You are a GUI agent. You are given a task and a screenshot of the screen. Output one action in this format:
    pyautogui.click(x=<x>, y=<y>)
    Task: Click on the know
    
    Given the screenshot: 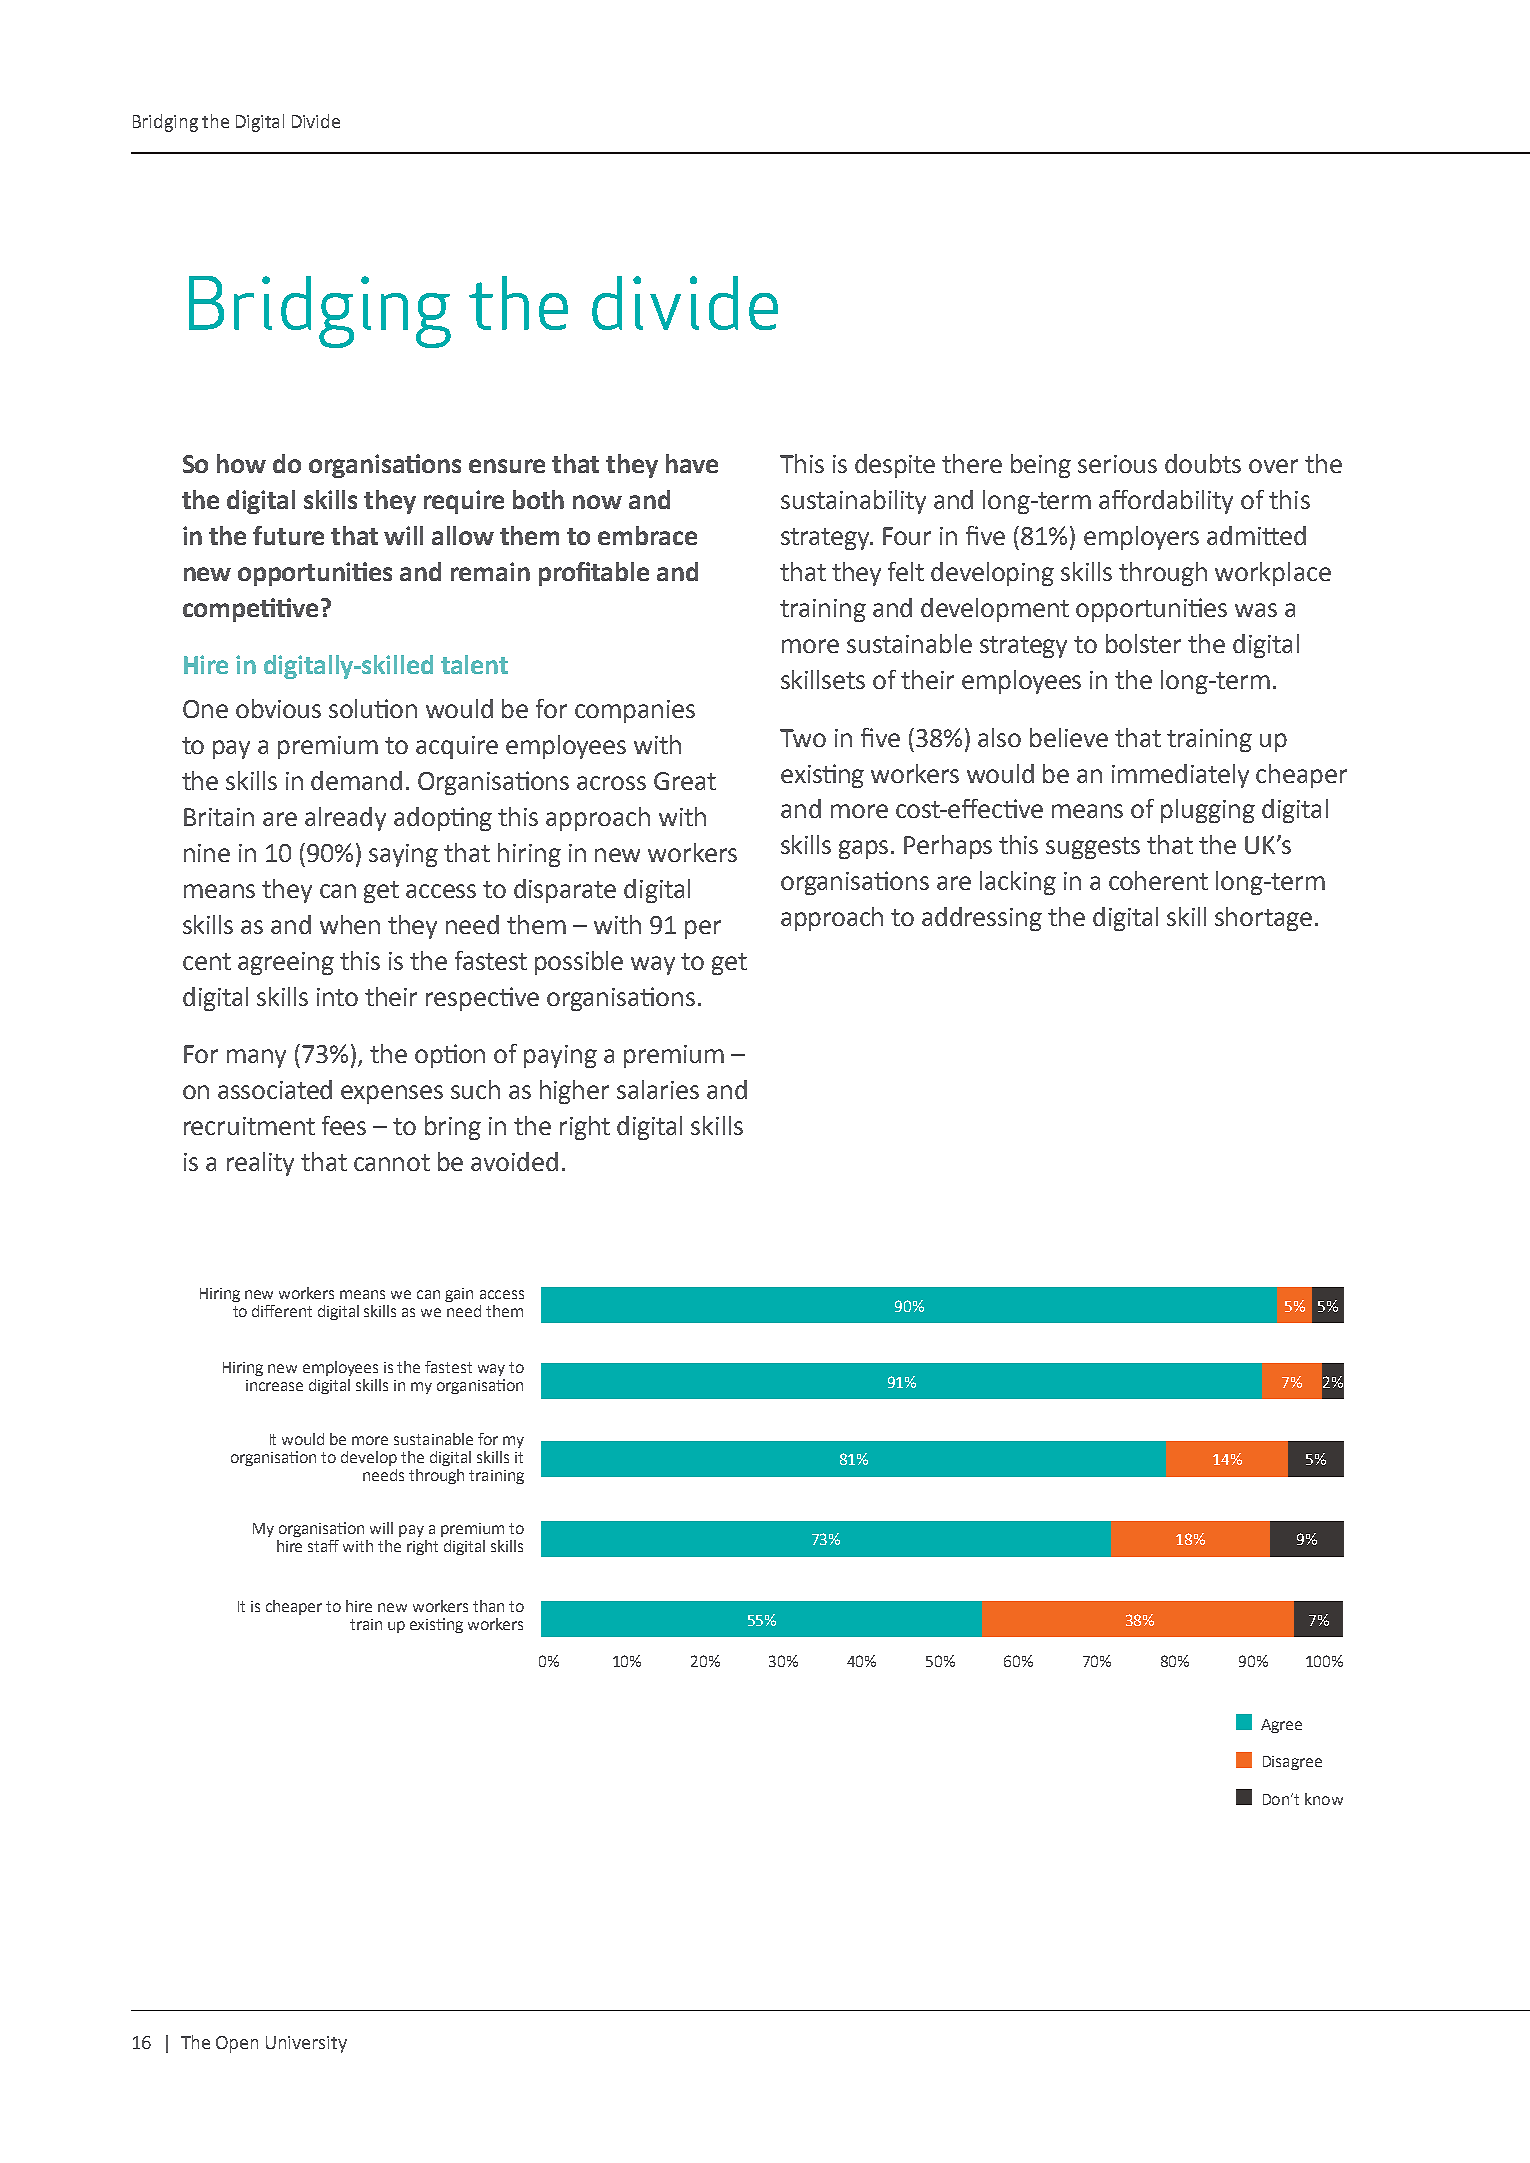 What is the action you would take?
    pyautogui.click(x=1324, y=1799)
